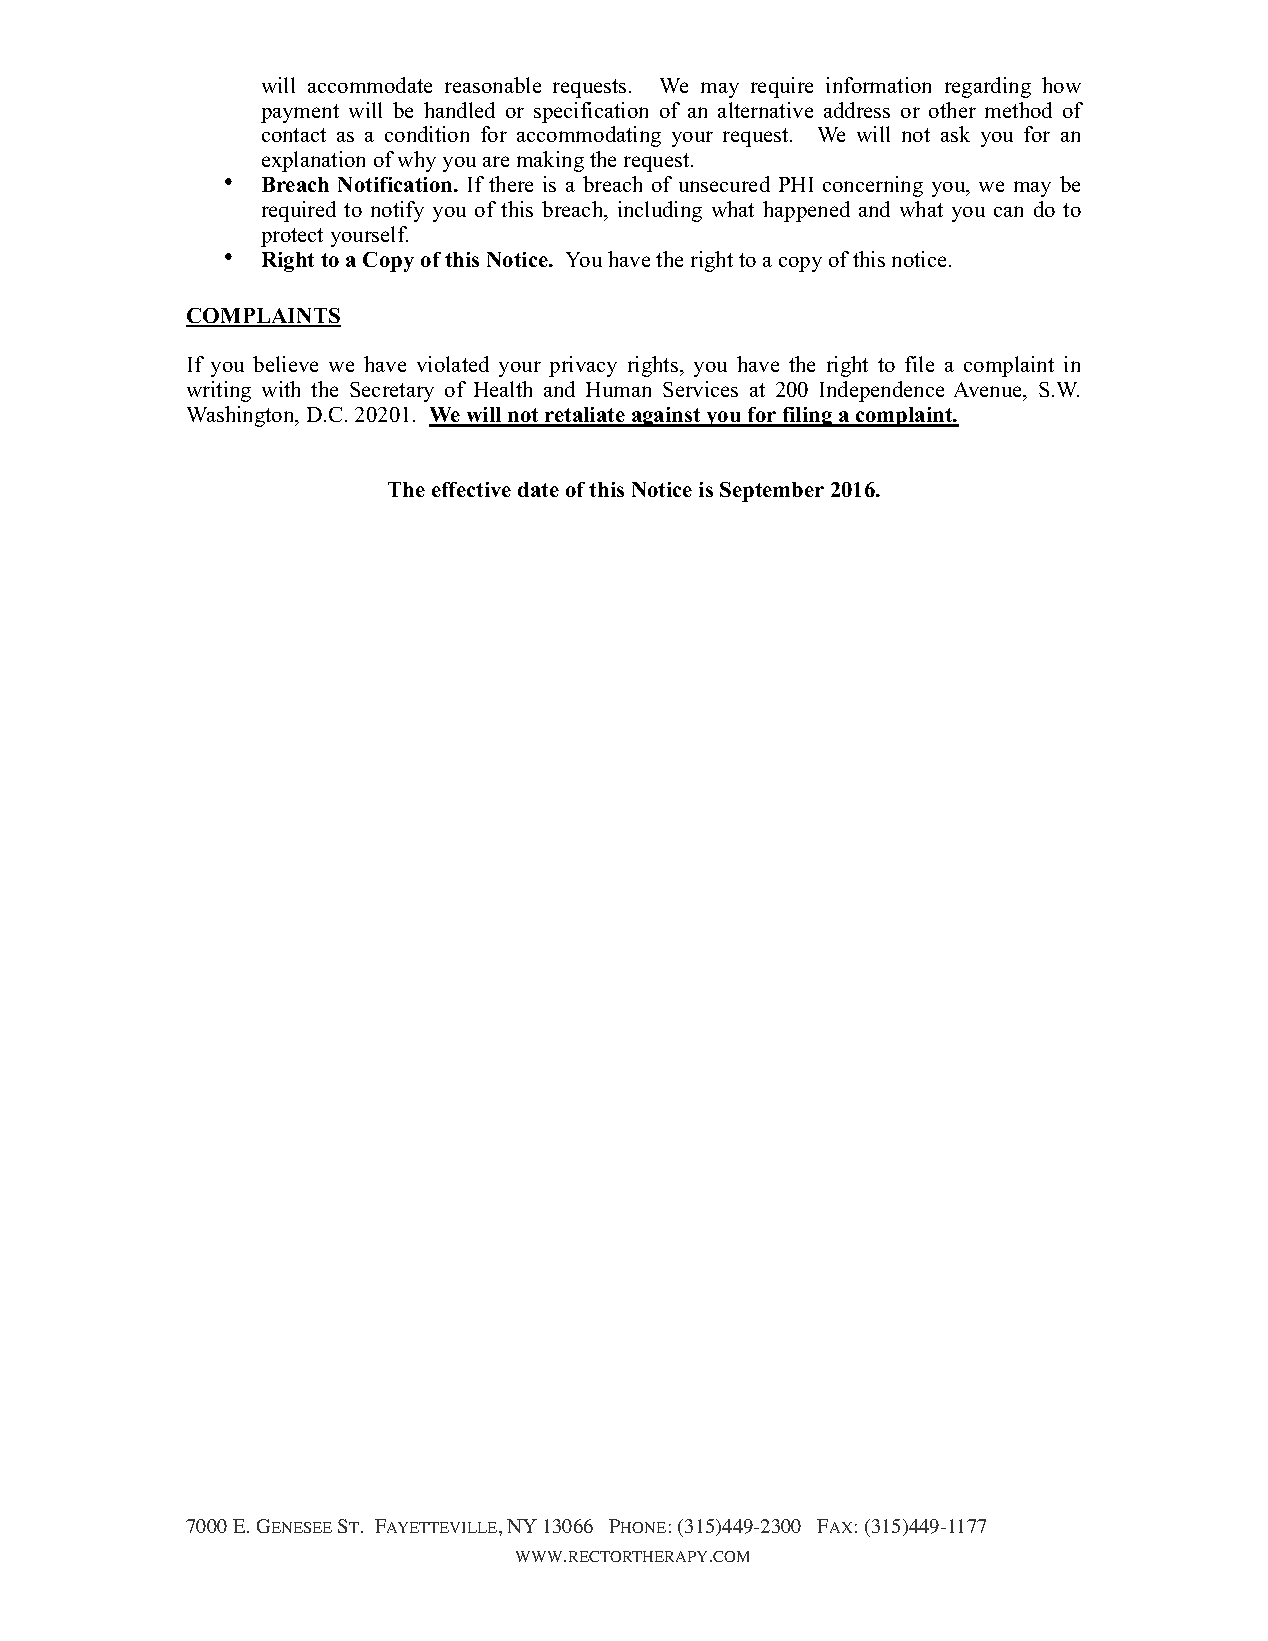  I want to click on Human, so click(618, 389).
